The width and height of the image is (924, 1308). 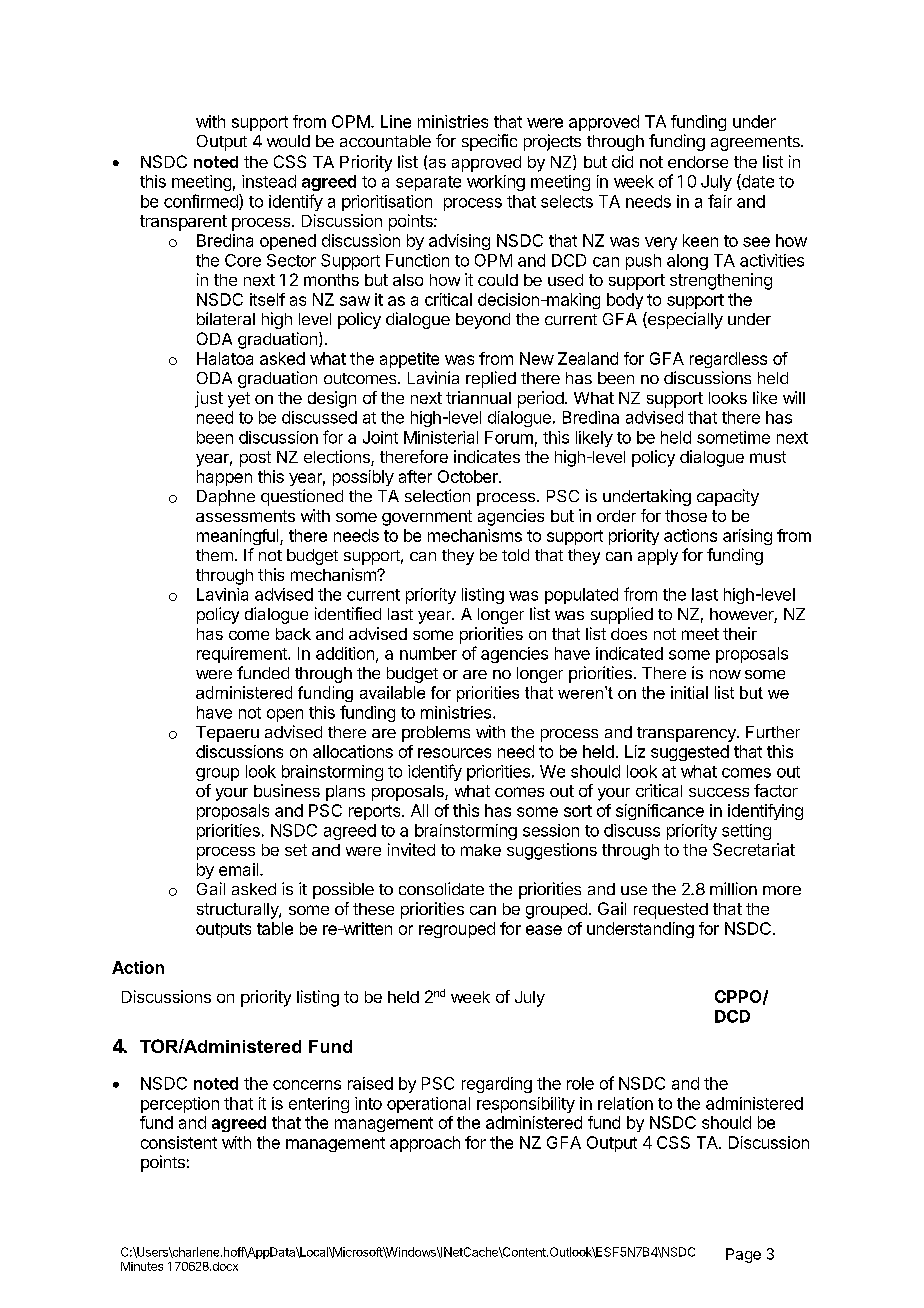 What do you see at coordinates (740, 633) in the image?
I see `their` at bounding box center [740, 633].
